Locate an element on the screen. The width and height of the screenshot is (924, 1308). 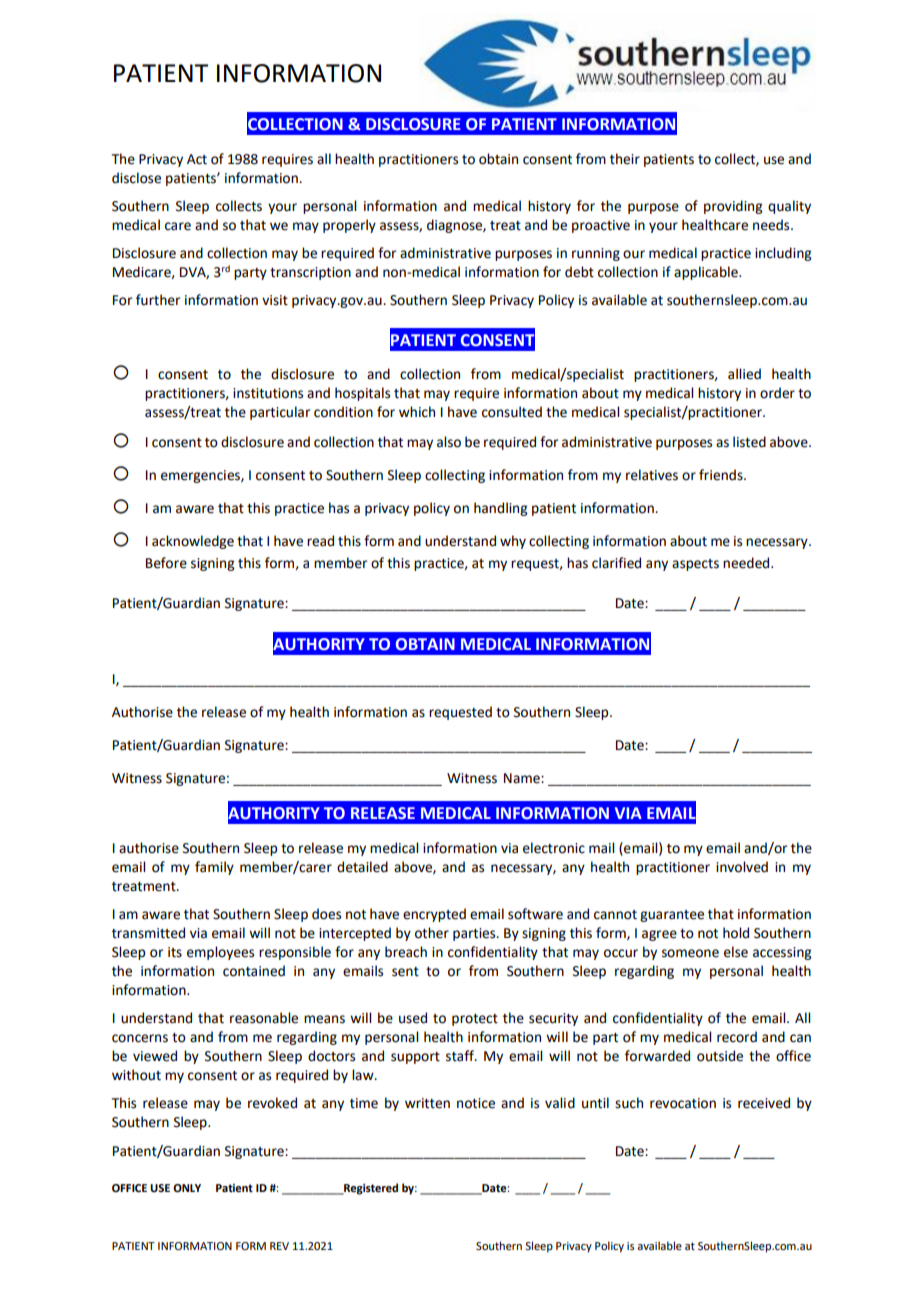
also is located at coordinates (449, 442).
